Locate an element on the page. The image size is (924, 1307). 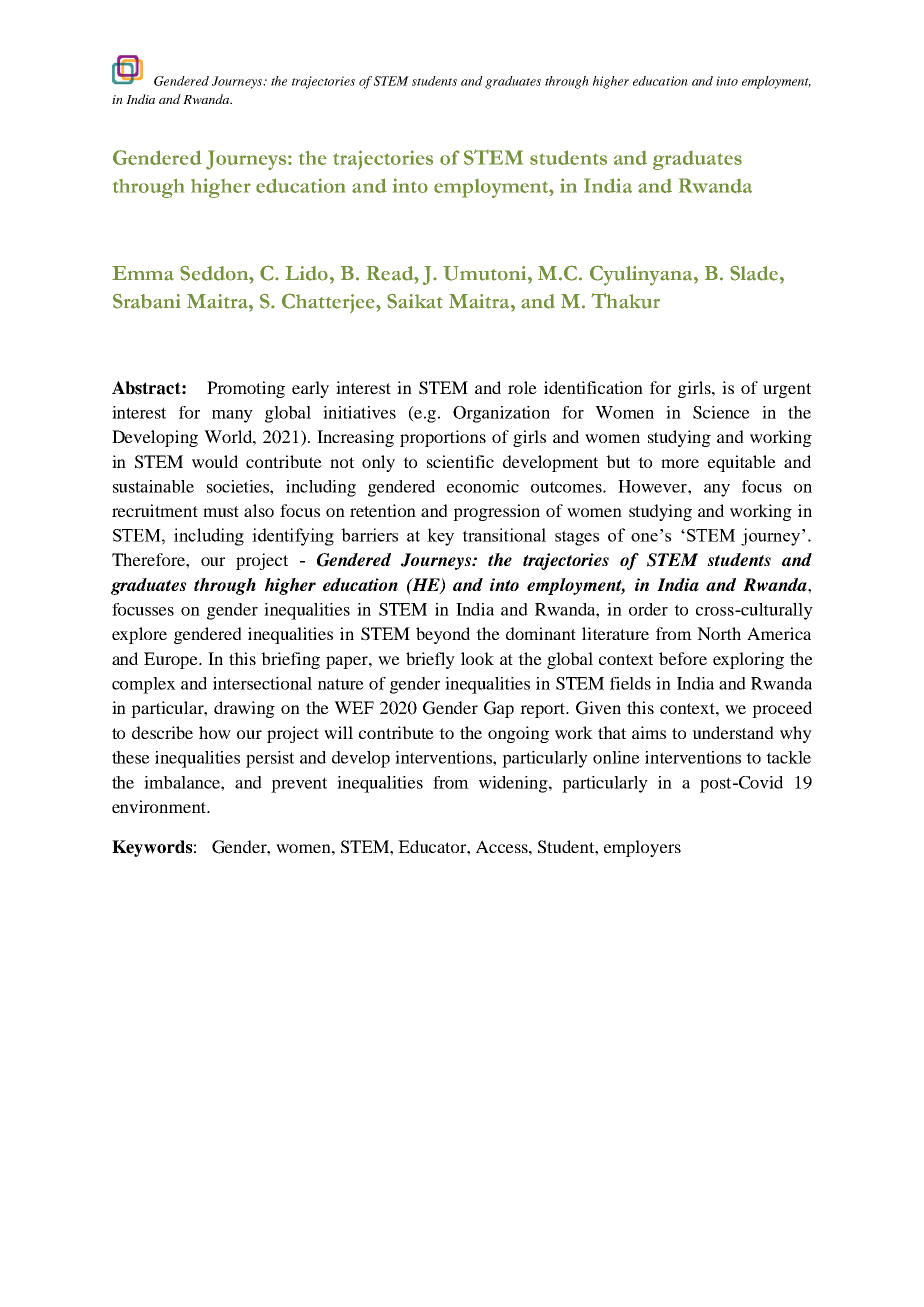
scientific is located at coordinates (460, 461).
